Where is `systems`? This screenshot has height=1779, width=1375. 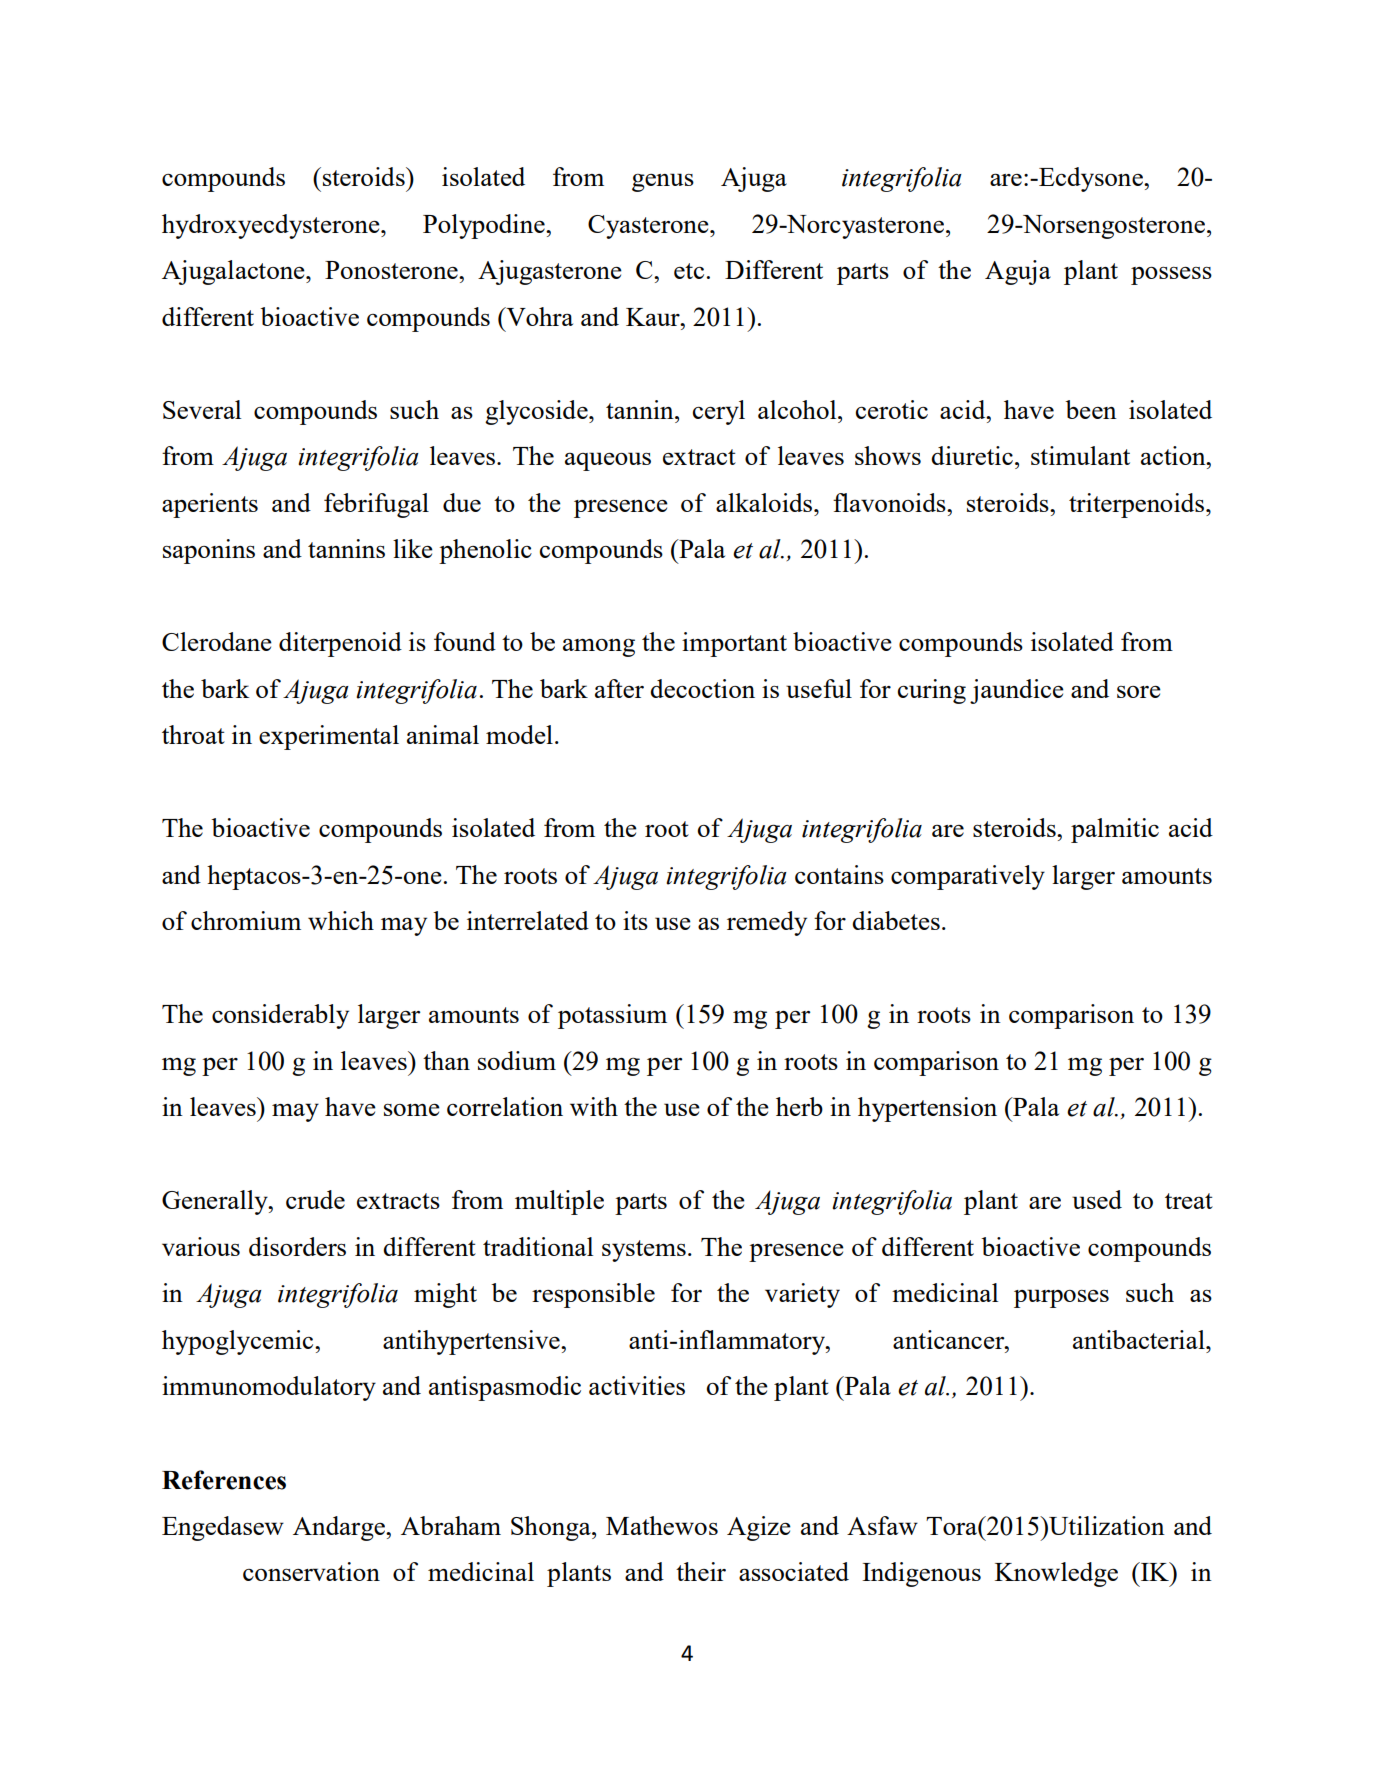 systems is located at coordinates (644, 1251).
